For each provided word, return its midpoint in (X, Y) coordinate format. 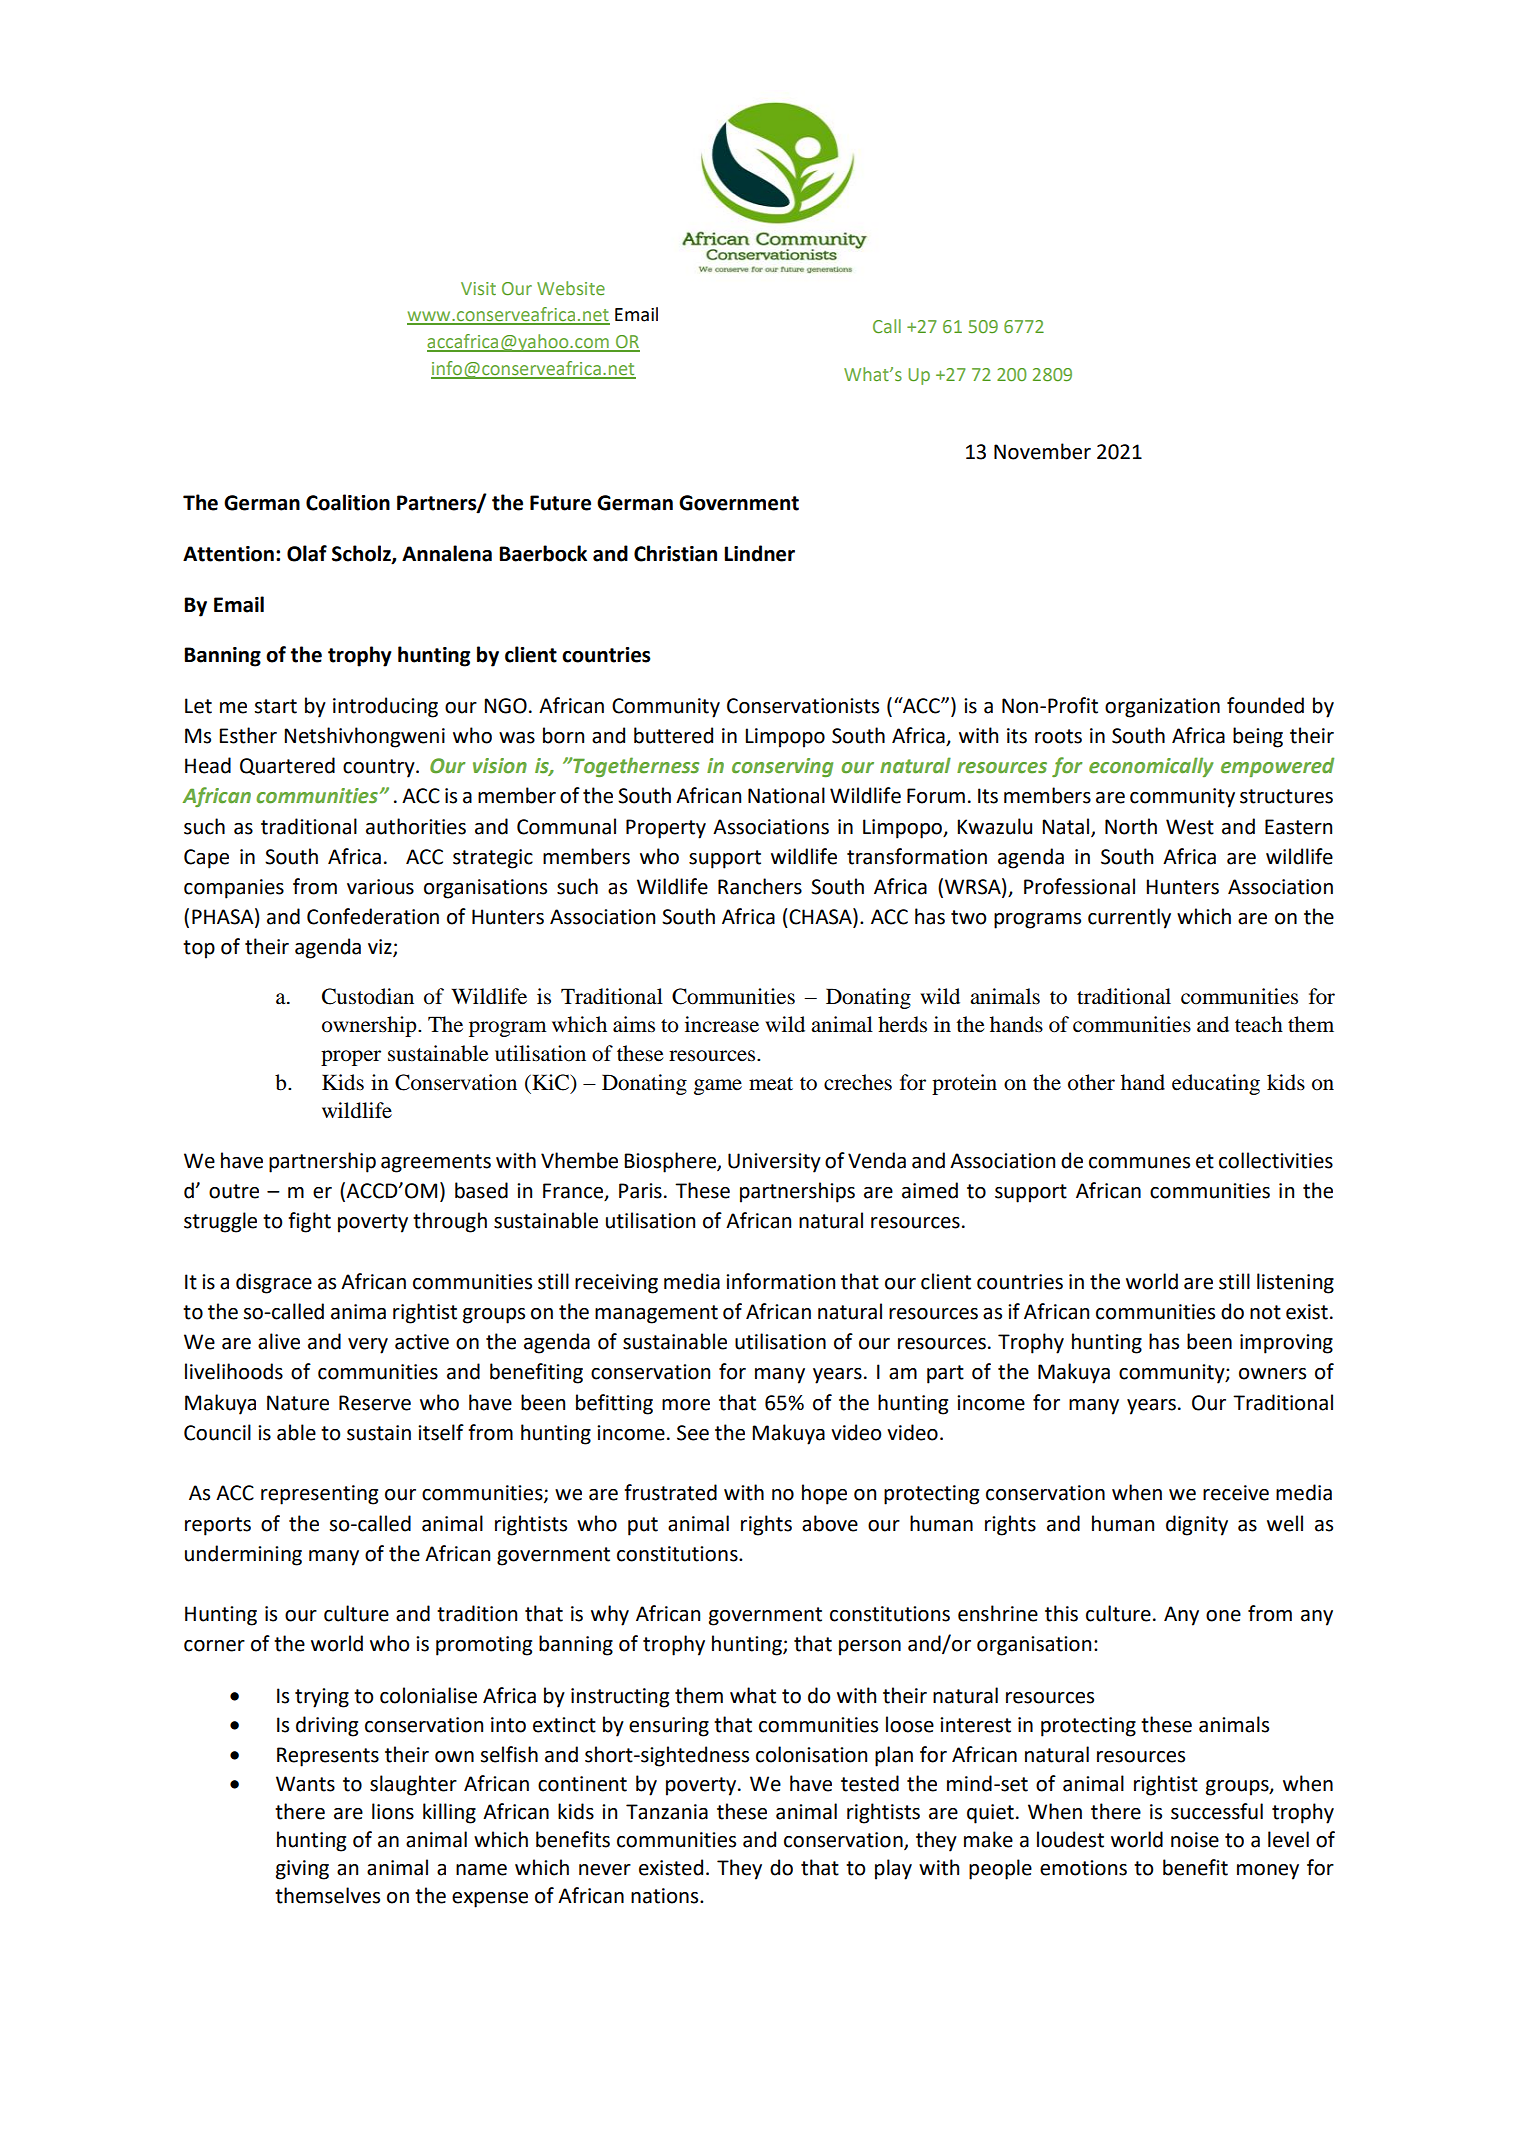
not (1265, 1312)
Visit (478, 288)
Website (571, 288)
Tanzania (667, 1812)
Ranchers (760, 886)
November (1042, 451)
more (686, 1405)
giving (302, 1870)
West (1190, 827)
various (380, 887)
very (368, 1346)
